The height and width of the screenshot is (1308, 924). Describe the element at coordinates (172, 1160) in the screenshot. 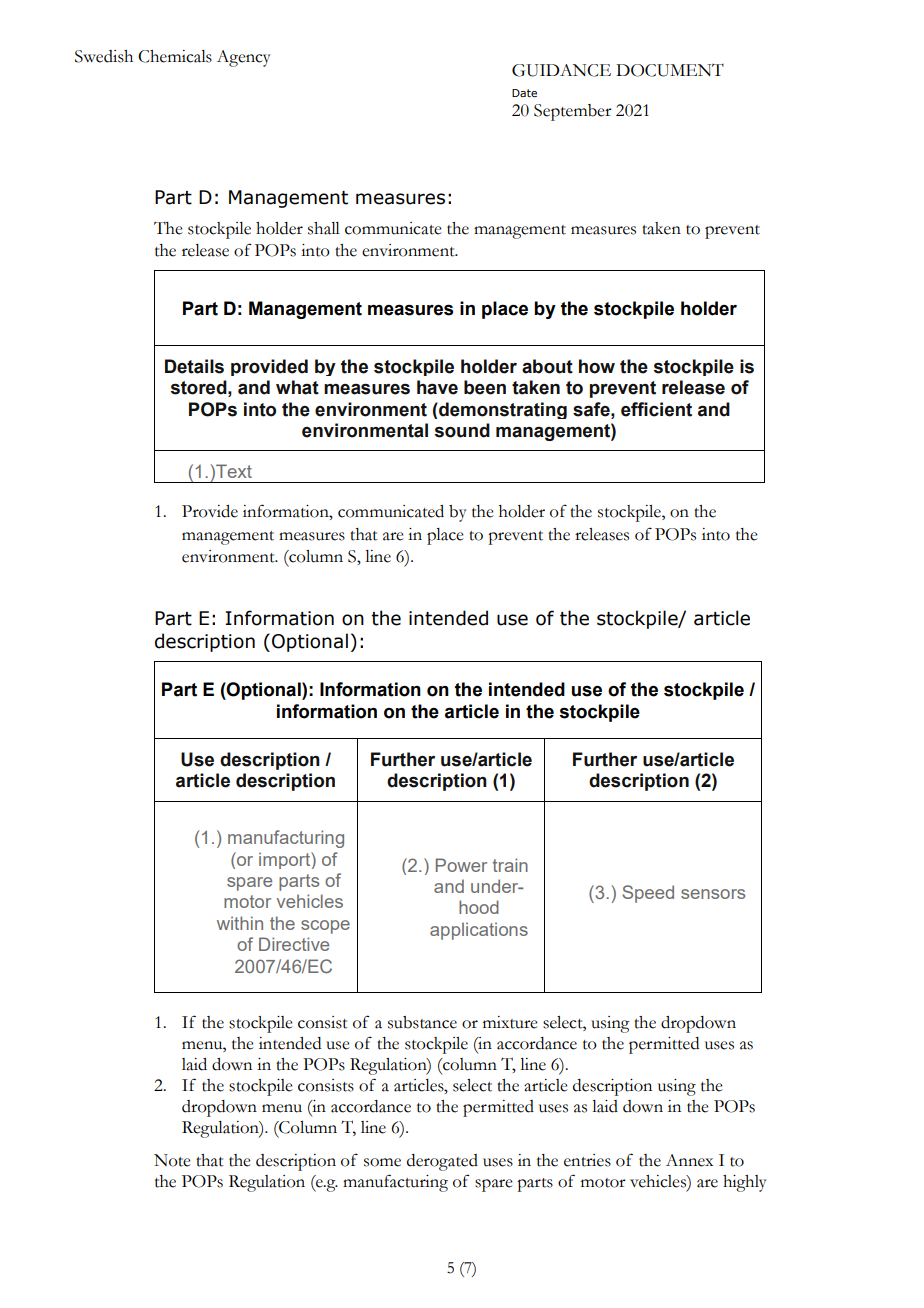

I see `Note` at that location.
